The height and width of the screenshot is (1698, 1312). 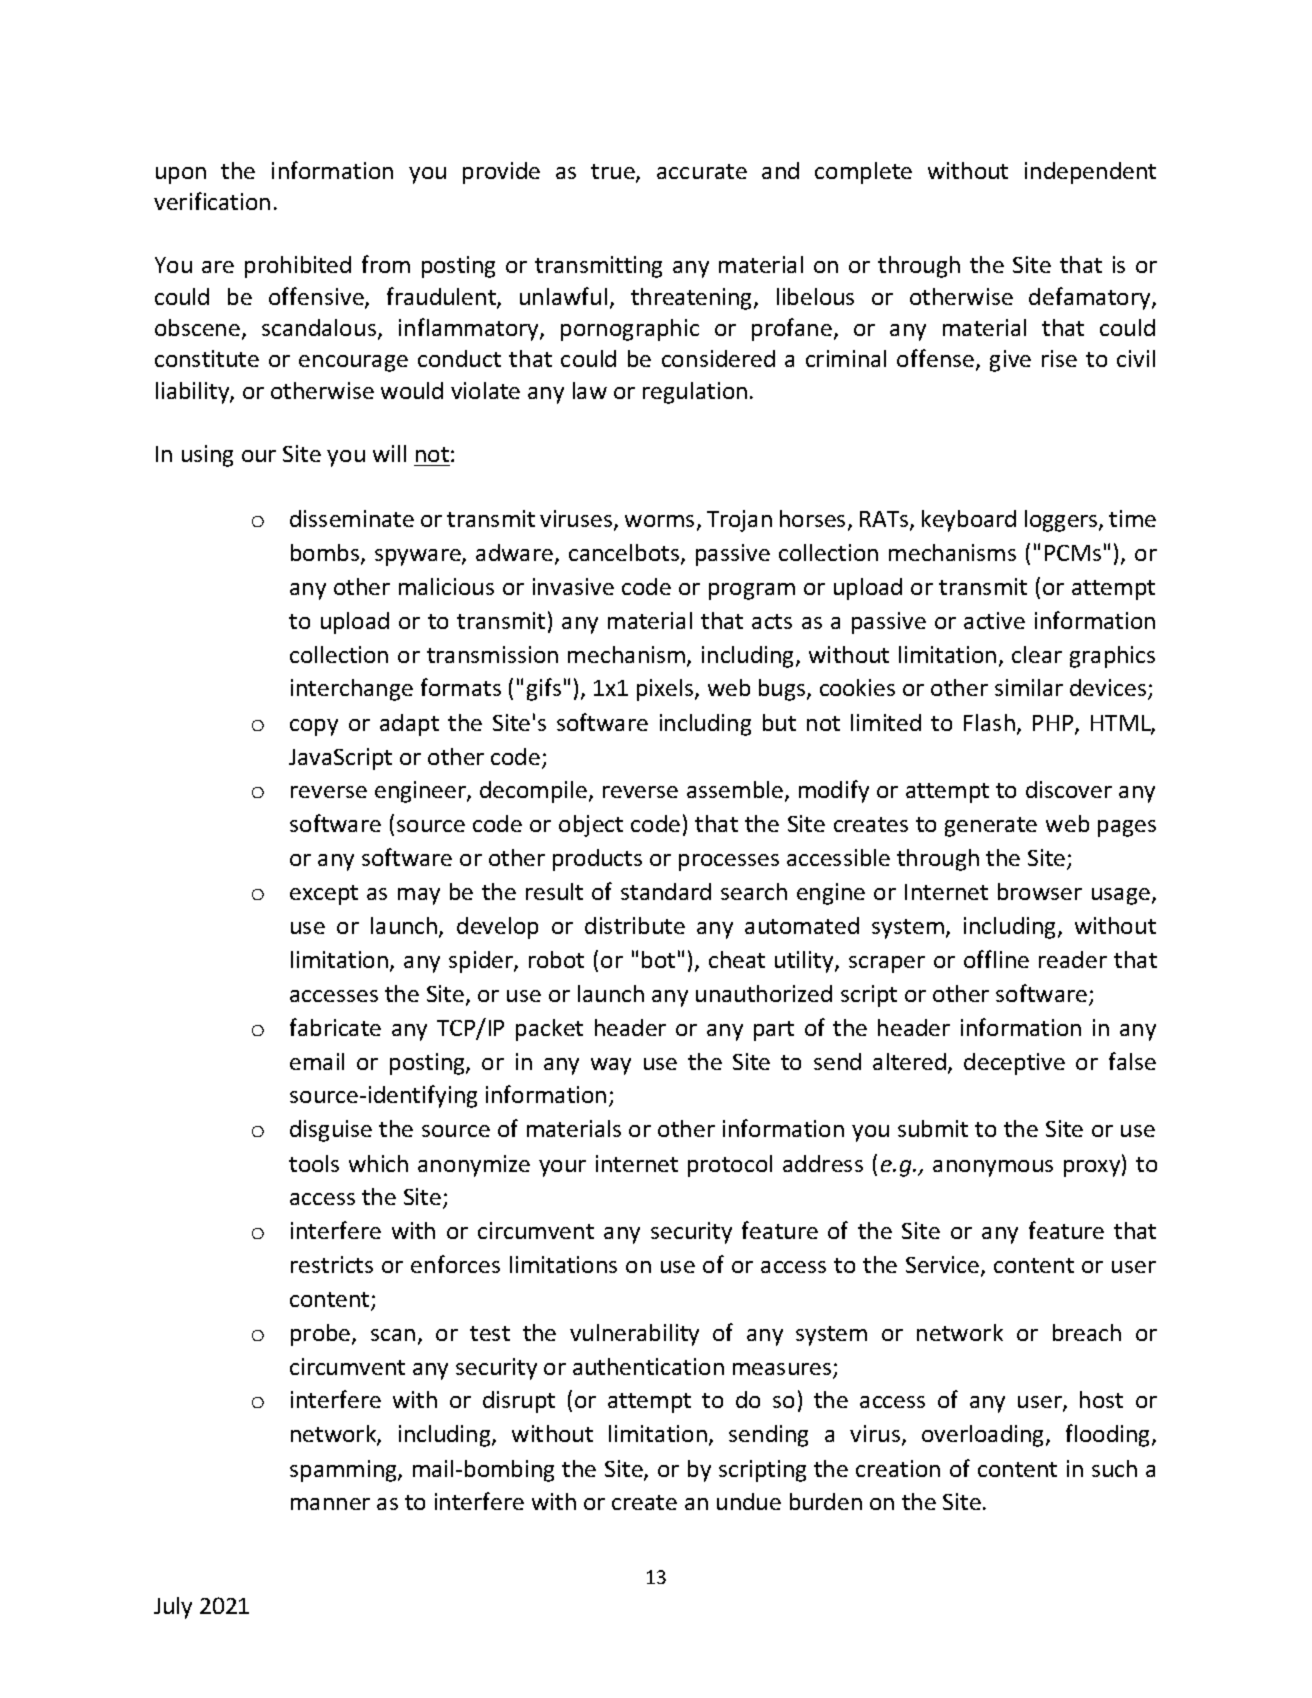 I want to click on loggers, so click(x=1062, y=521).
